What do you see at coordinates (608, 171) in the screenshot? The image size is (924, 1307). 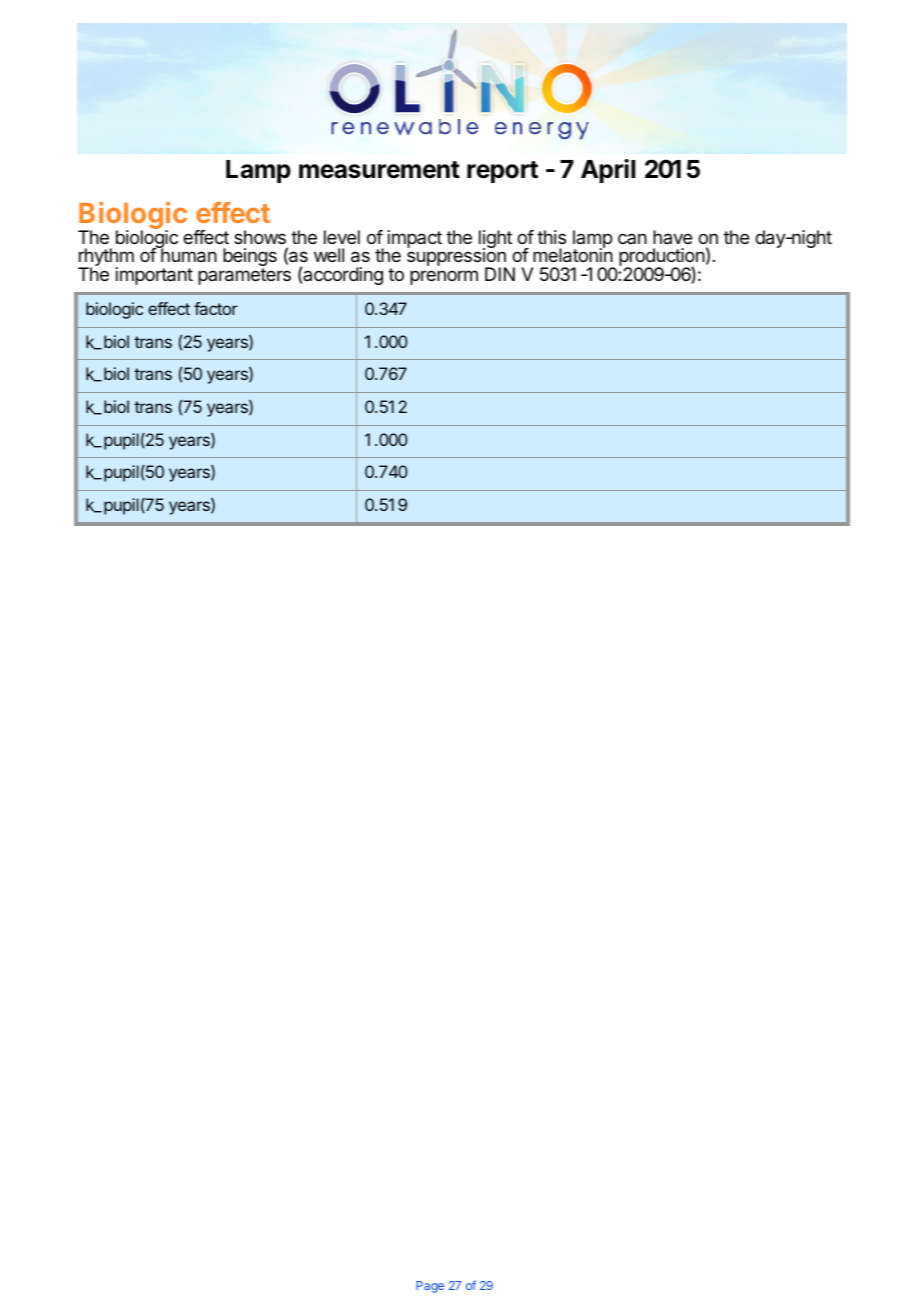 I see `April` at bounding box center [608, 171].
